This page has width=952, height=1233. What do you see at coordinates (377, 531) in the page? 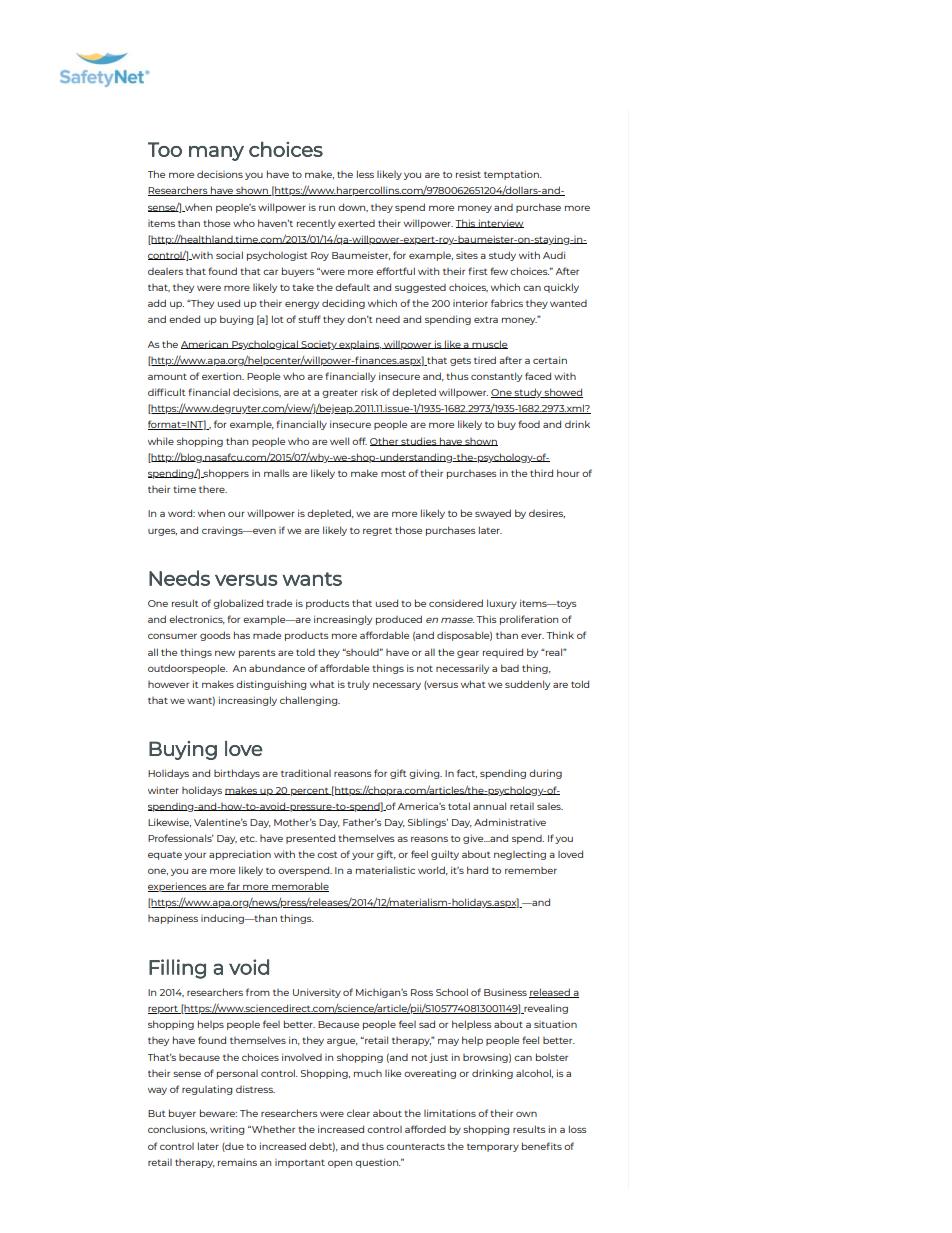
I see `regret` at bounding box center [377, 531].
